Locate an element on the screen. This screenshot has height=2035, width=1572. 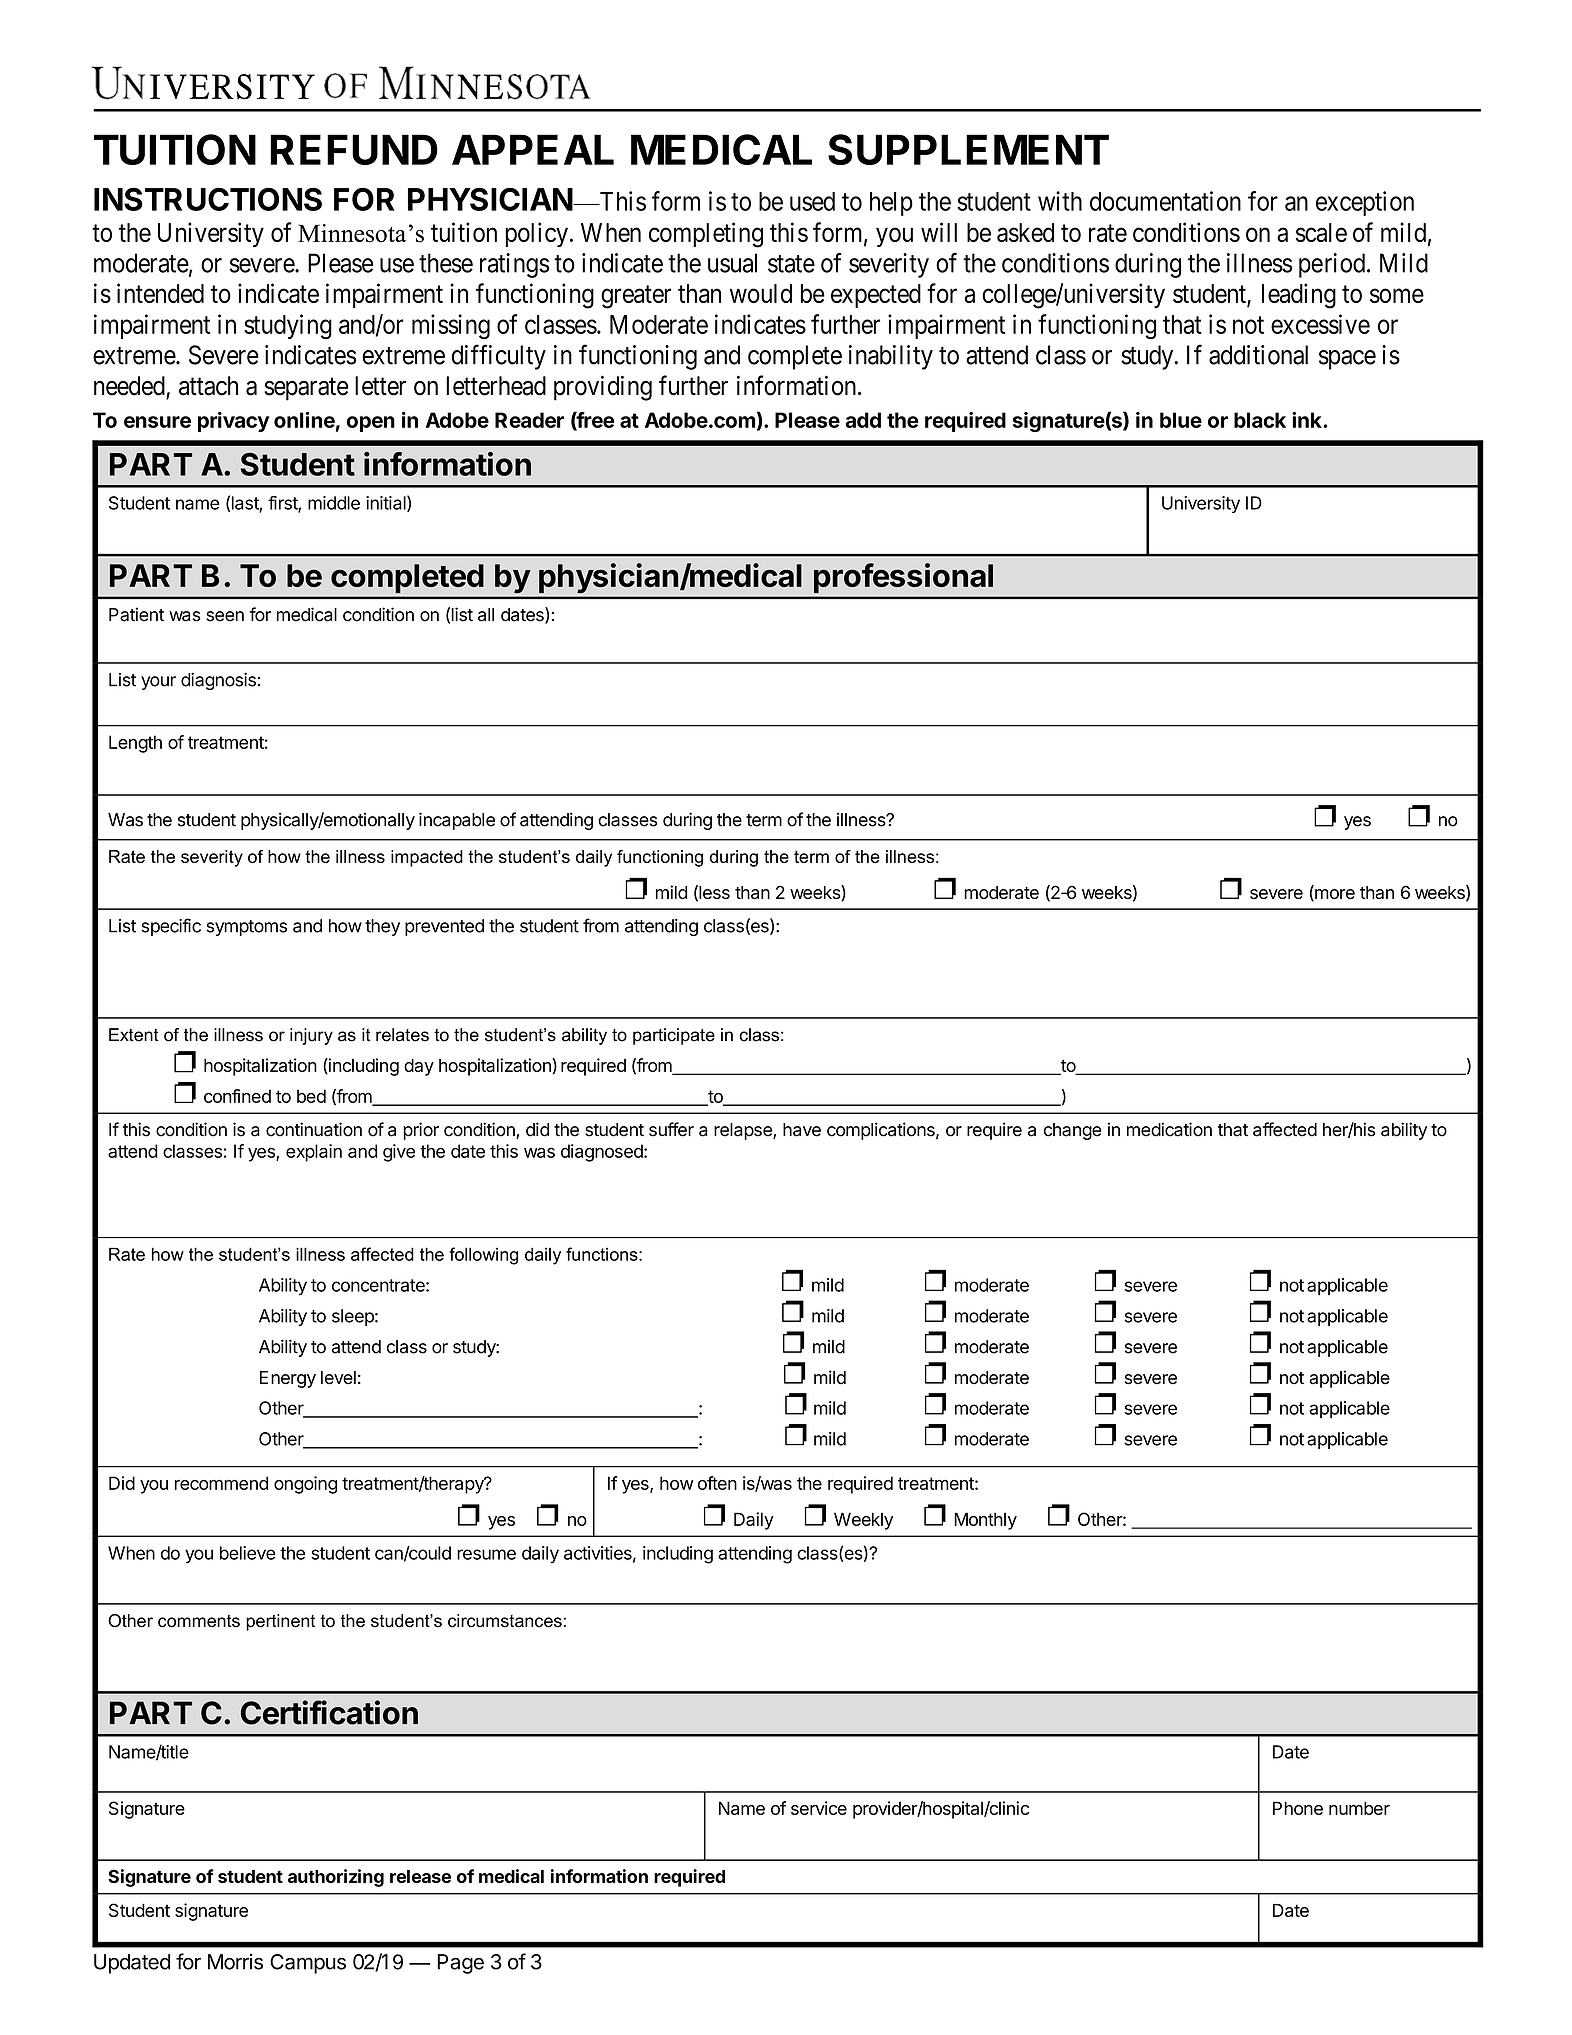
Phone is located at coordinates (1298, 1808).
